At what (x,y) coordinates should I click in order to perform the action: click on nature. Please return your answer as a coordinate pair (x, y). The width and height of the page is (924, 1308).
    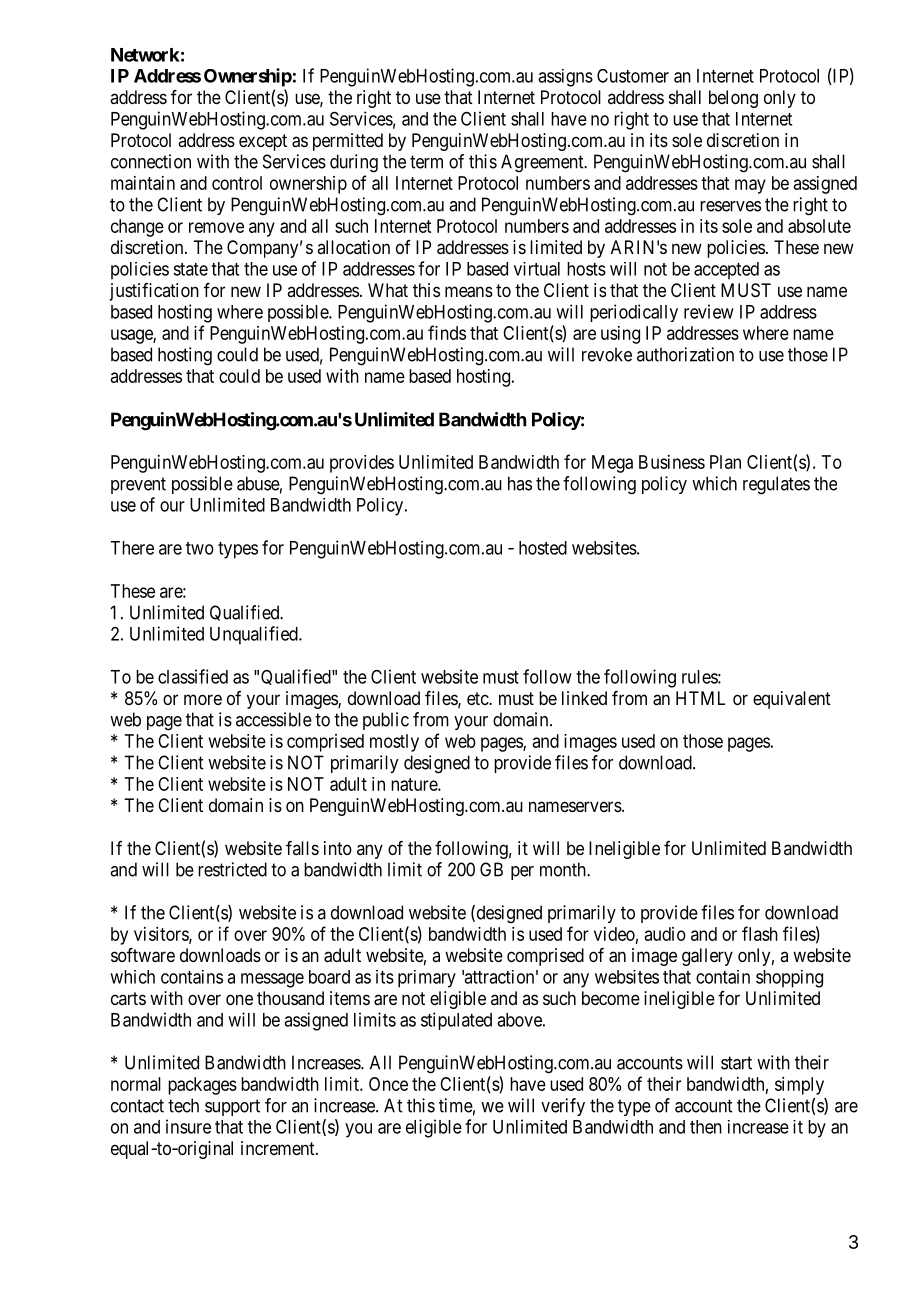
    Looking at the image, I should click on (415, 784).
